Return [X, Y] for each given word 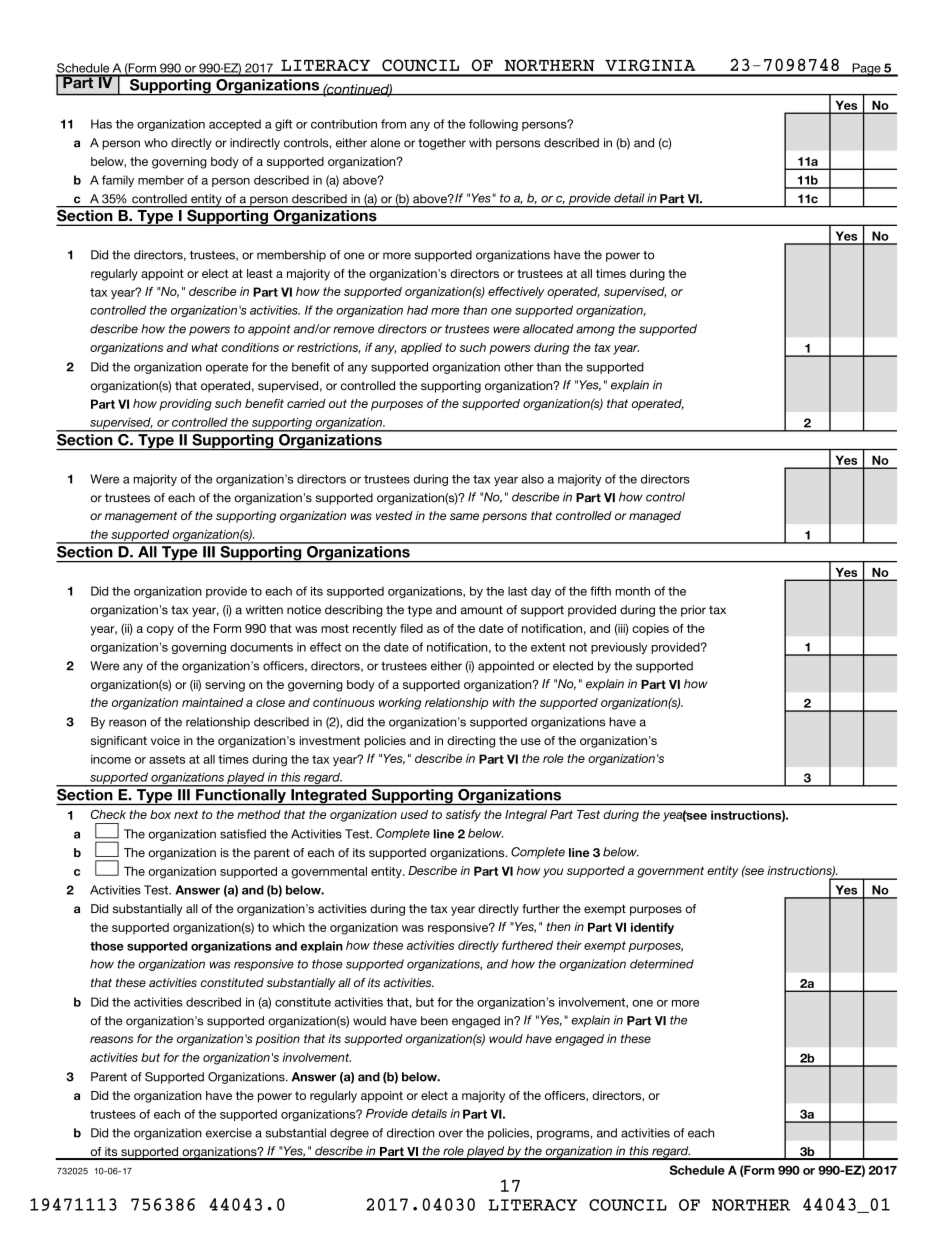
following [493, 125]
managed [655, 517]
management [141, 517]
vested [394, 515]
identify [652, 928]
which [288, 927]
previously [619, 648]
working [400, 704]
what [205, 347]
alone [385, 143]
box [160, 814]
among [595, 331]
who [156, 143]
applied [421, 349]
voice [165, 740]
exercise [229, 1133]
